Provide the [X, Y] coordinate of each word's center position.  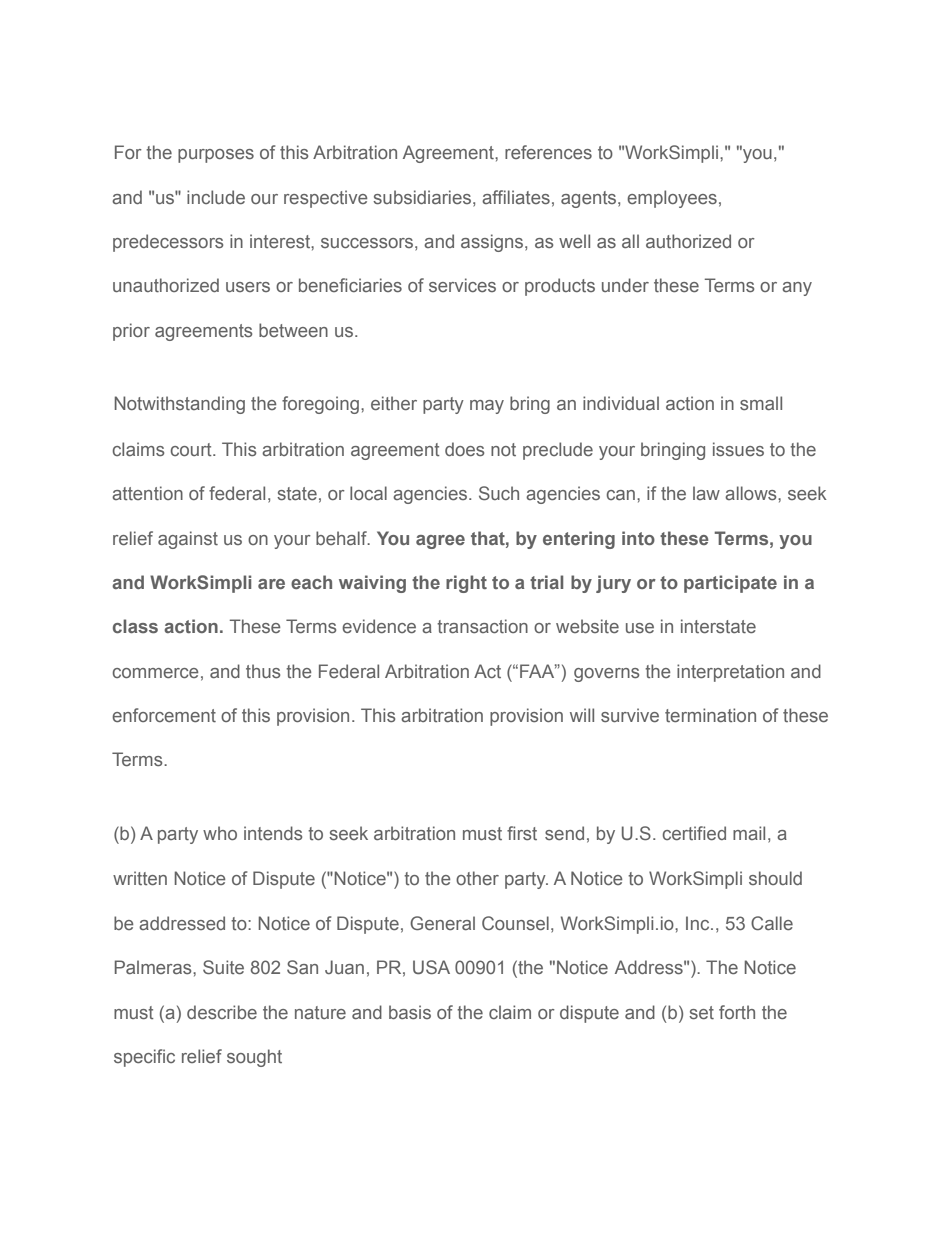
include [216, 197]
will [582, 715]
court [192, 449]
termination [710, 715]
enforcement [164, 715]
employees [672, 199]
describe [222, 1012]
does [464, 449]
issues [738, 449]
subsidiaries [423, 197]
